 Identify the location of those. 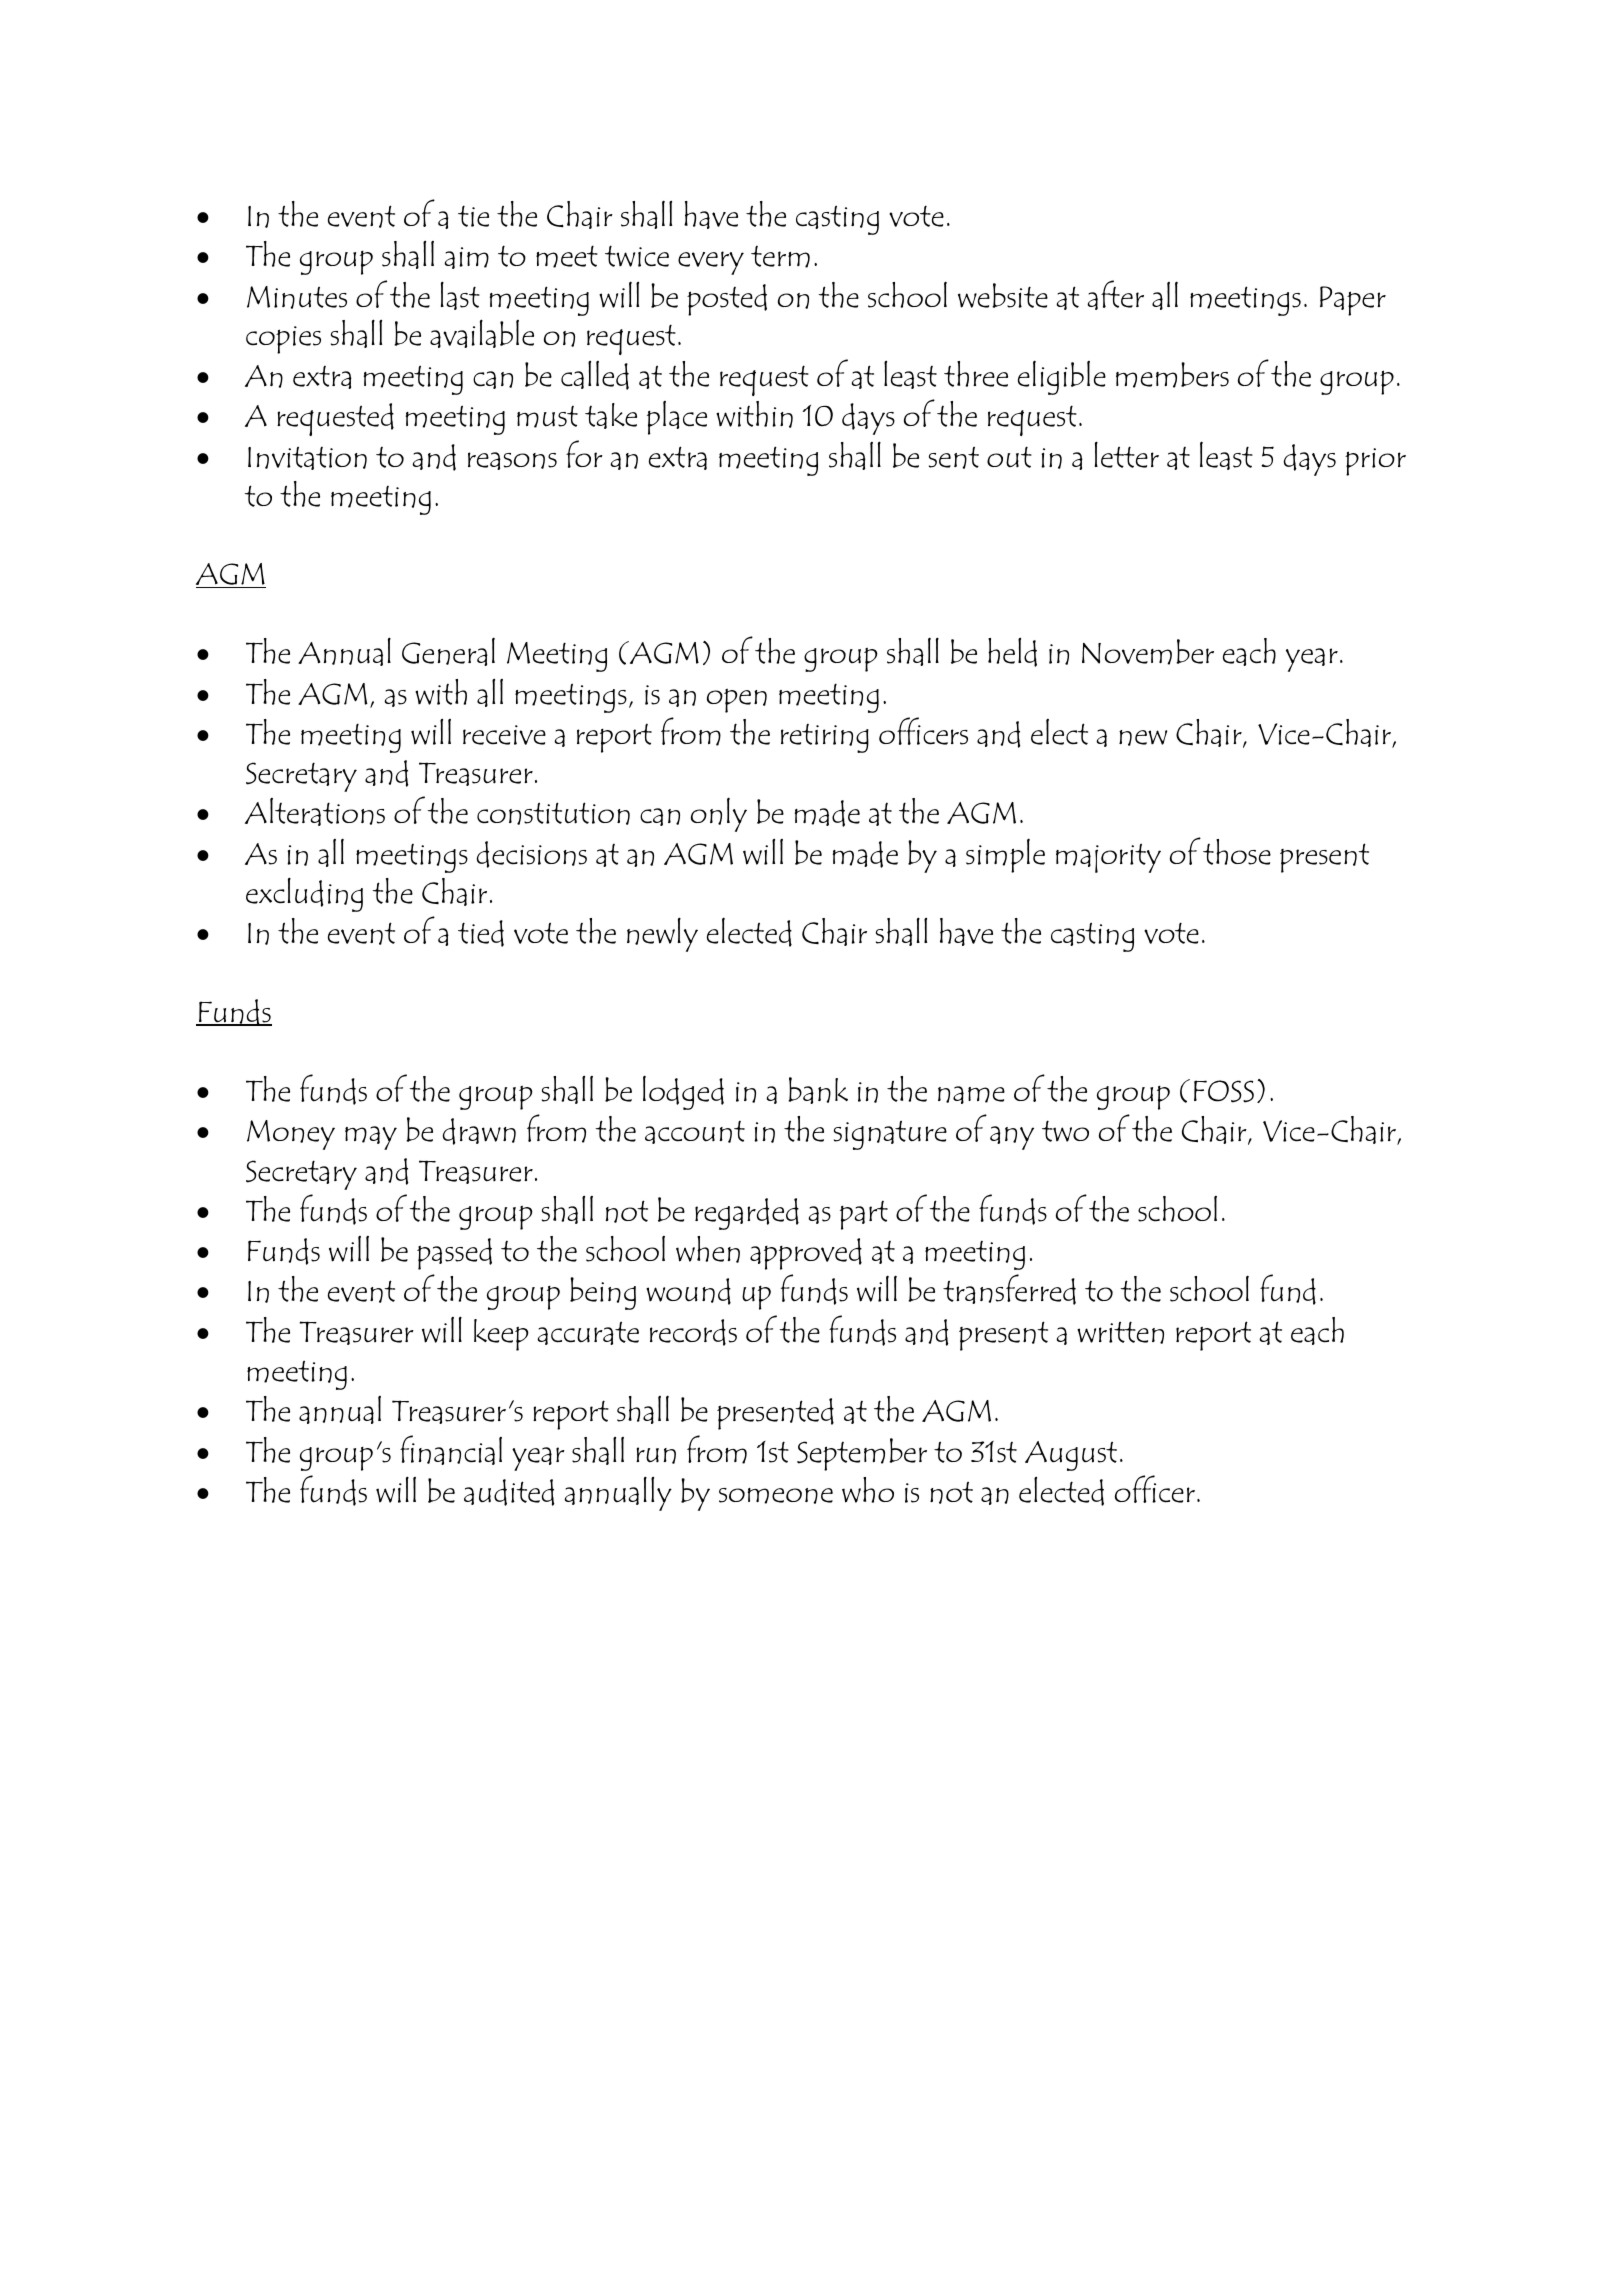
(1237, 852).
